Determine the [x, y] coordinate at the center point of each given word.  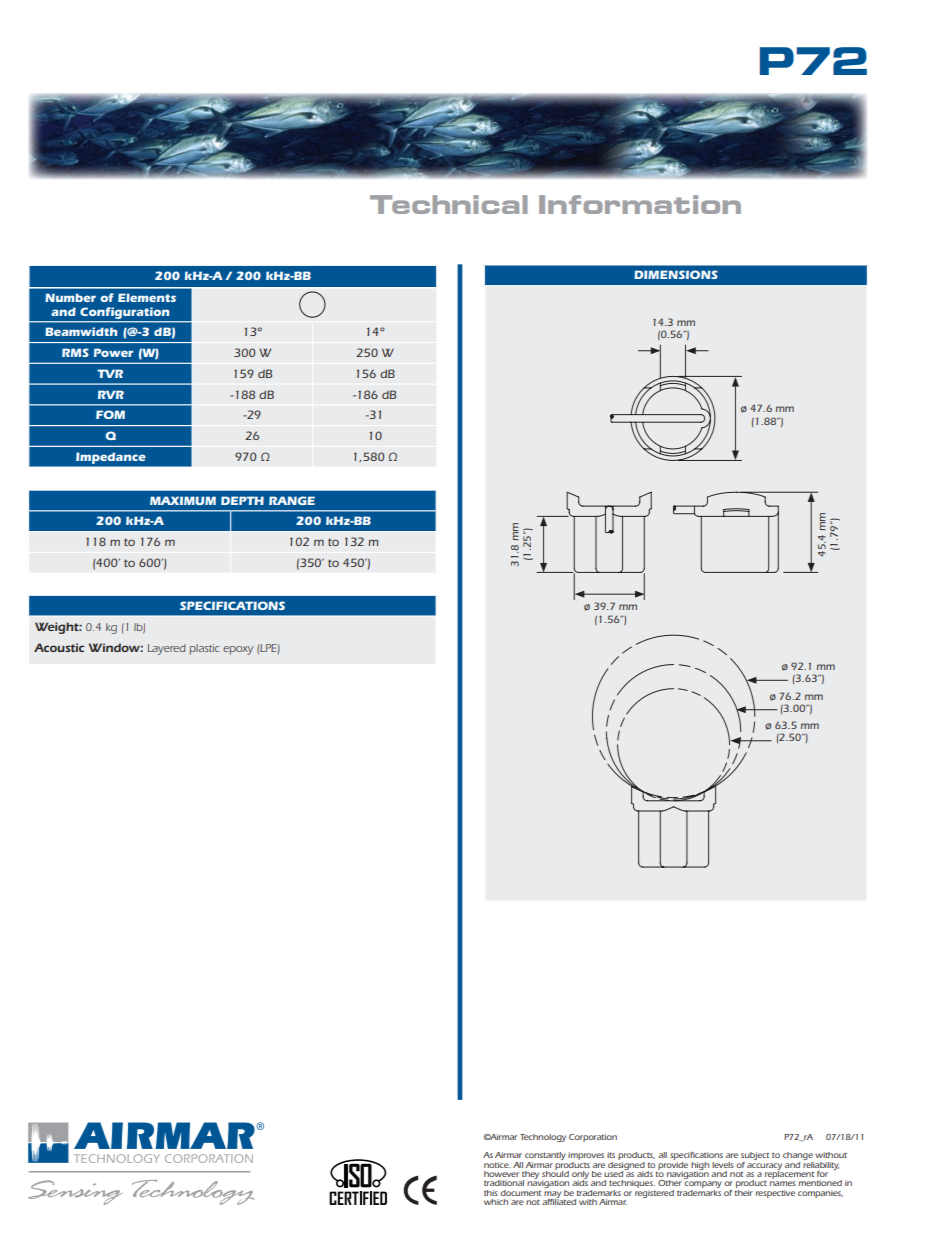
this [491, 1193]
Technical [449, 204]
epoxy [238, 650]
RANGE [292, 500]
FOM [110, 414]
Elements [147, 297]
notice [497, 1165]
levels [723, 1165]
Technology [543, 1138]
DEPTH [242, 500]
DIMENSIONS [676, 274]
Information [640, 204]
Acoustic [59, 647]
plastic [205, 649]
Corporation [593, 1138]
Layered [167, 649]
